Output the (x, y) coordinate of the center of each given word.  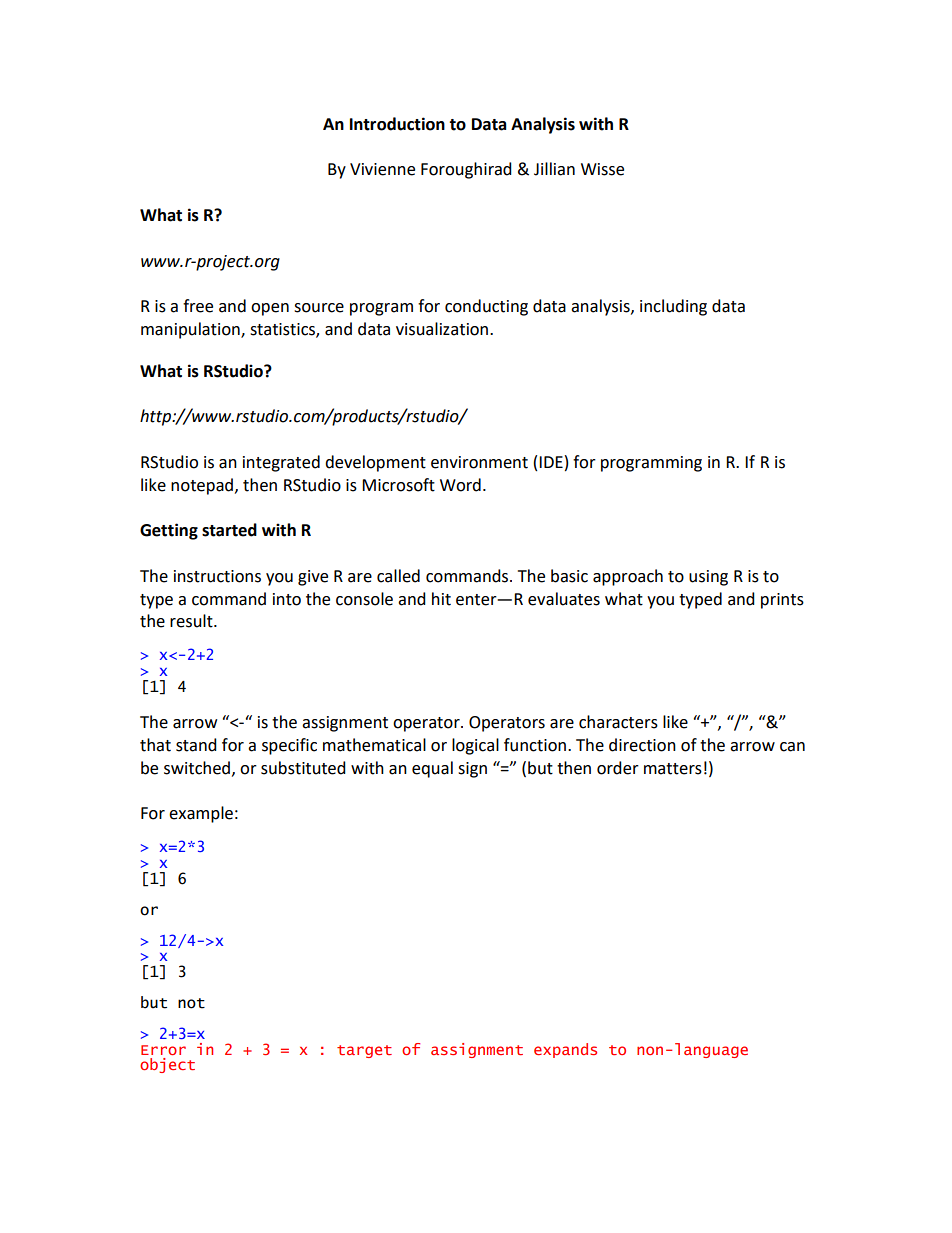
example (201, 814)
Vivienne (382, 169)
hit (441, 599)
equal (432, 769)
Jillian (554, 169)
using (708, 578)
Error (163, 1050)
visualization (443, 329)
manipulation (191, 330)
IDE (551, 462)
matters (673, 769)
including (673, 307)
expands (565, 1050)
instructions (217, 576)
